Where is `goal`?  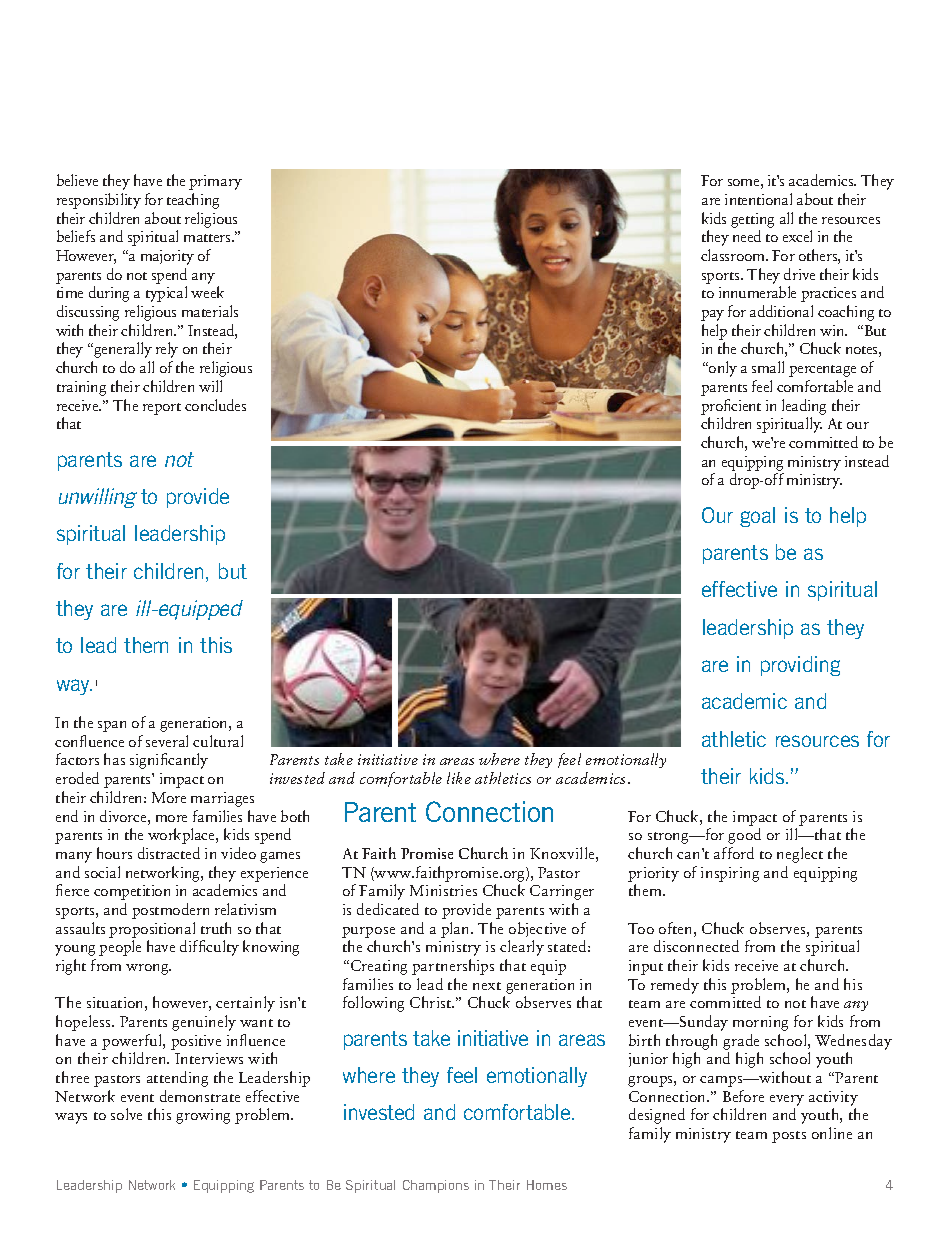 goal is located at coordinates (757, 517).
